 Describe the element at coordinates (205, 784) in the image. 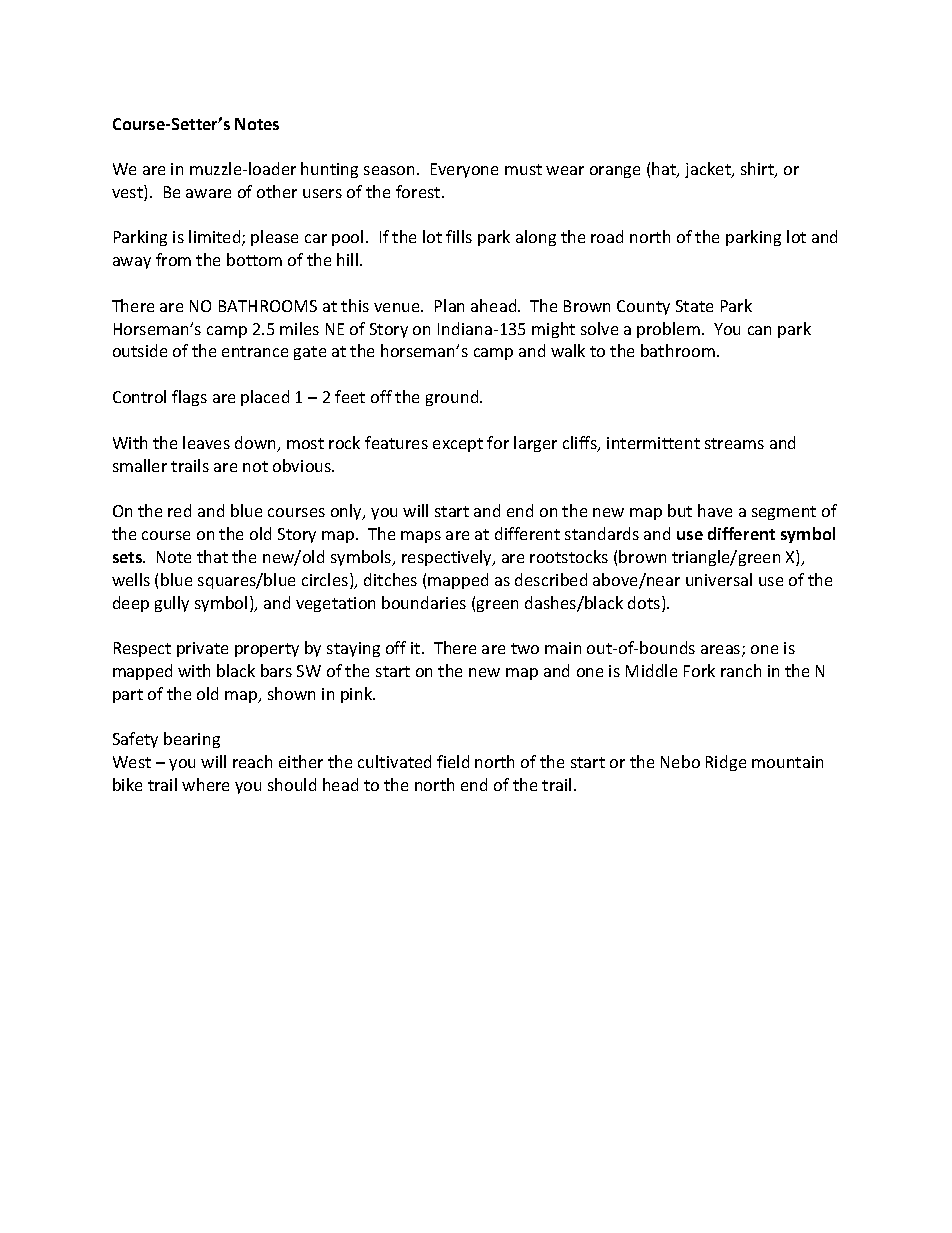

I see `where` at that location.
